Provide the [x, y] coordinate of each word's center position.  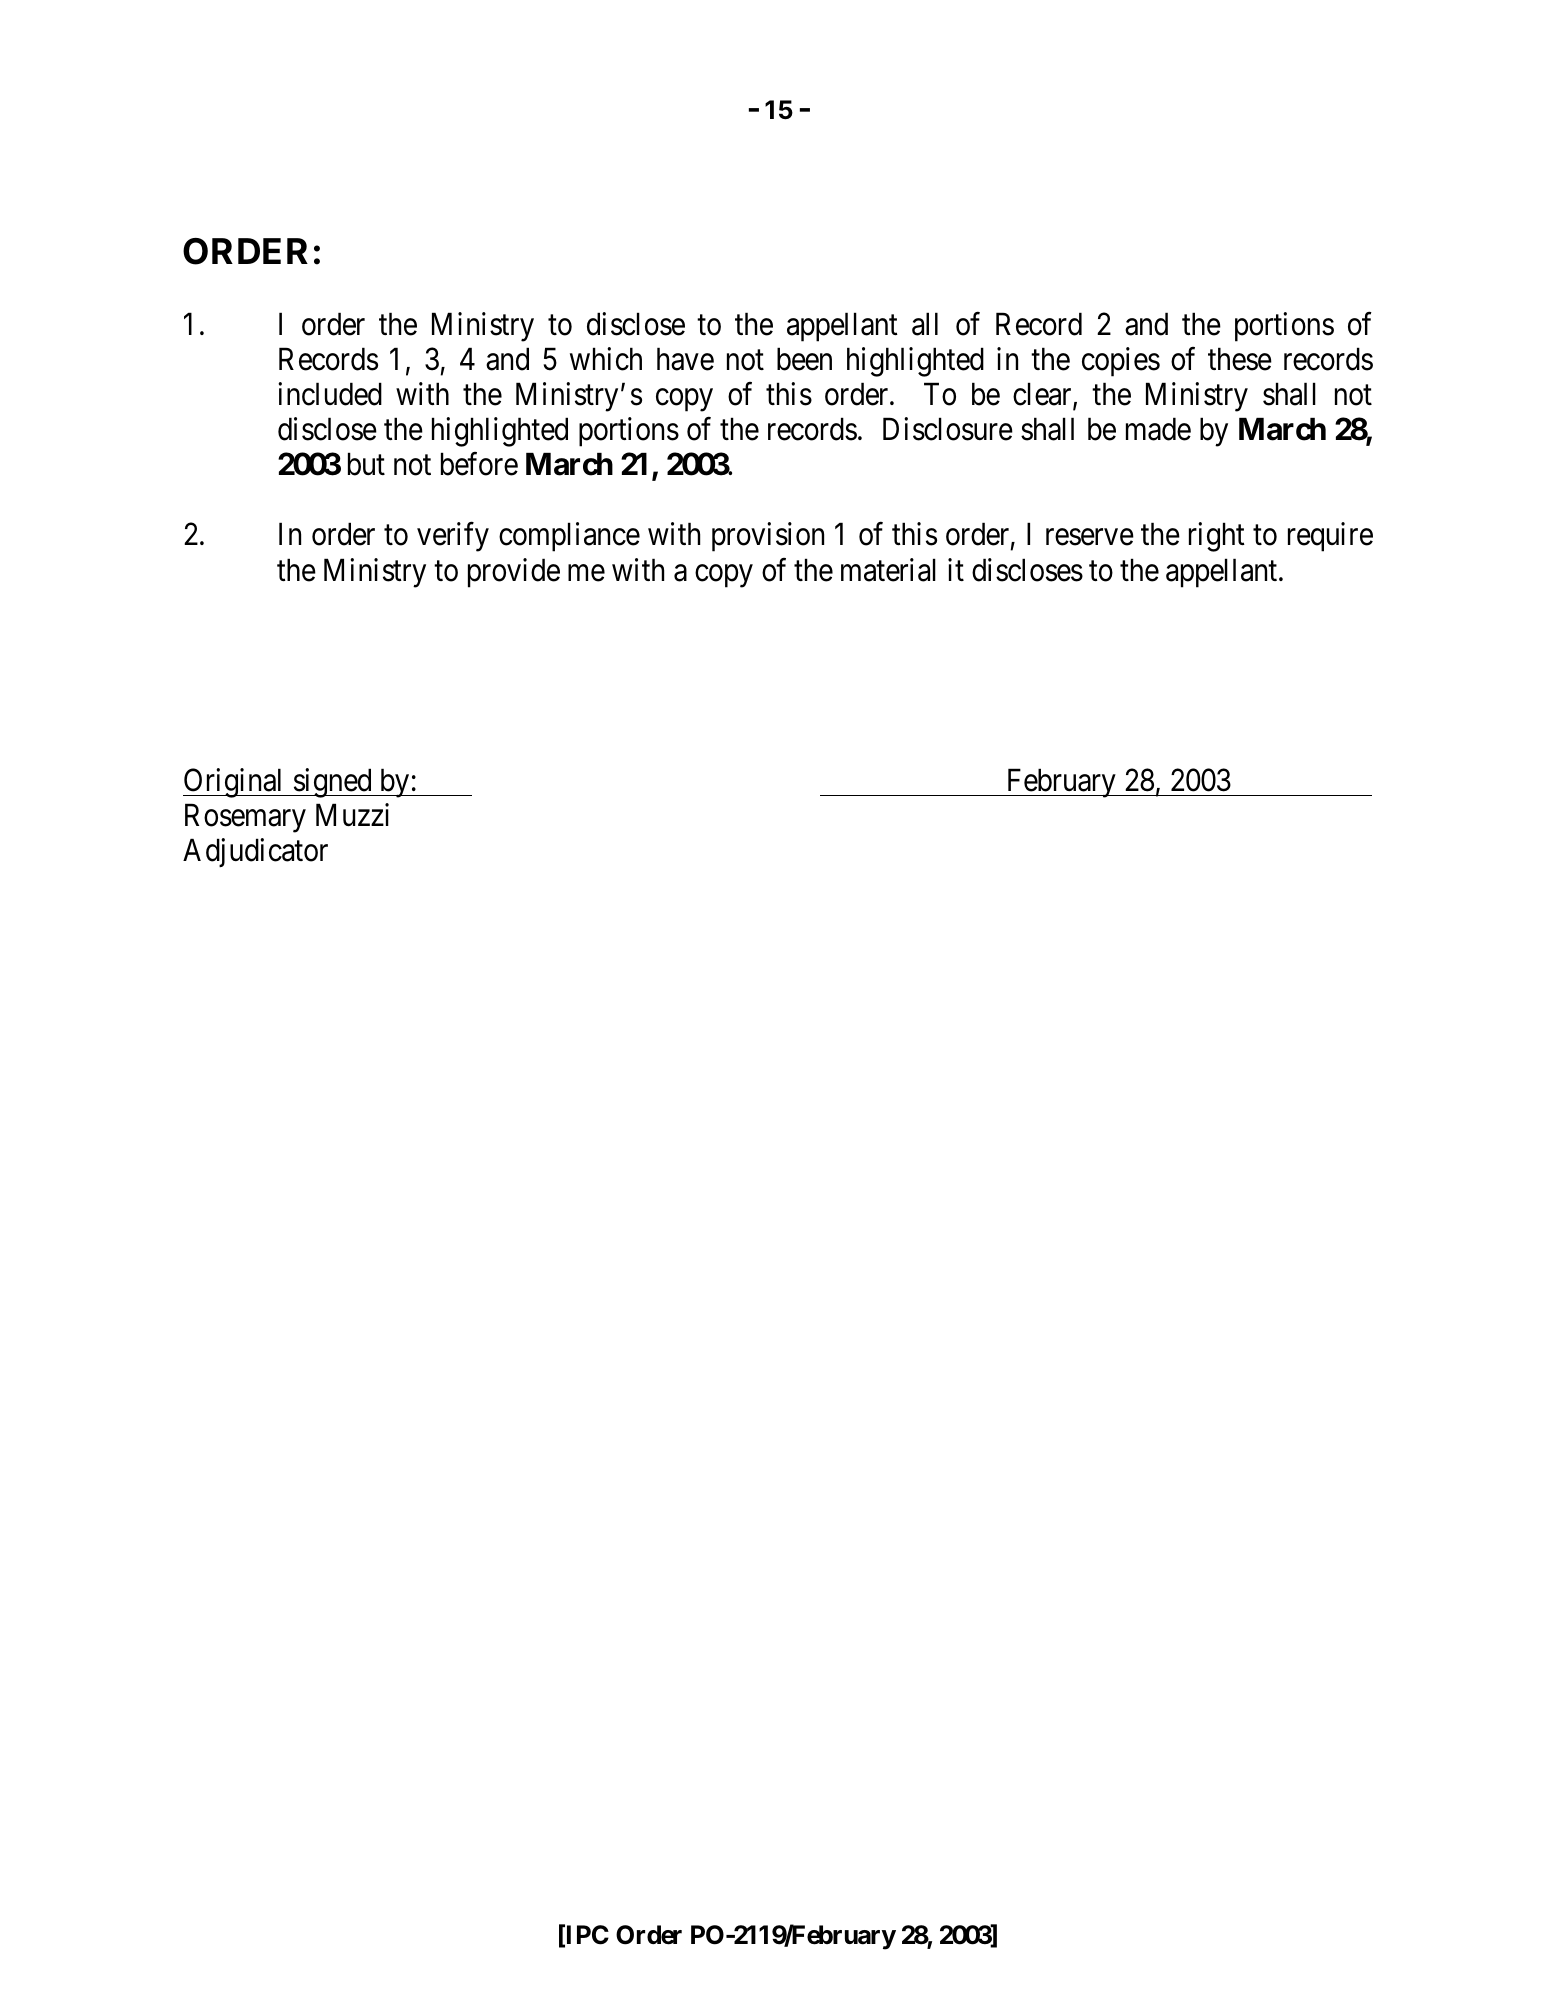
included [330, 394]
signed [332, 783]
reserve [1090, 537]
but [366, 464]
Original [235, 783]
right [1217, 537]
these [1240, 359]
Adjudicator [255, 852]
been [804, 359]
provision [768, 537]
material [888, 570]
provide [514, 573]
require [1330, 537]
